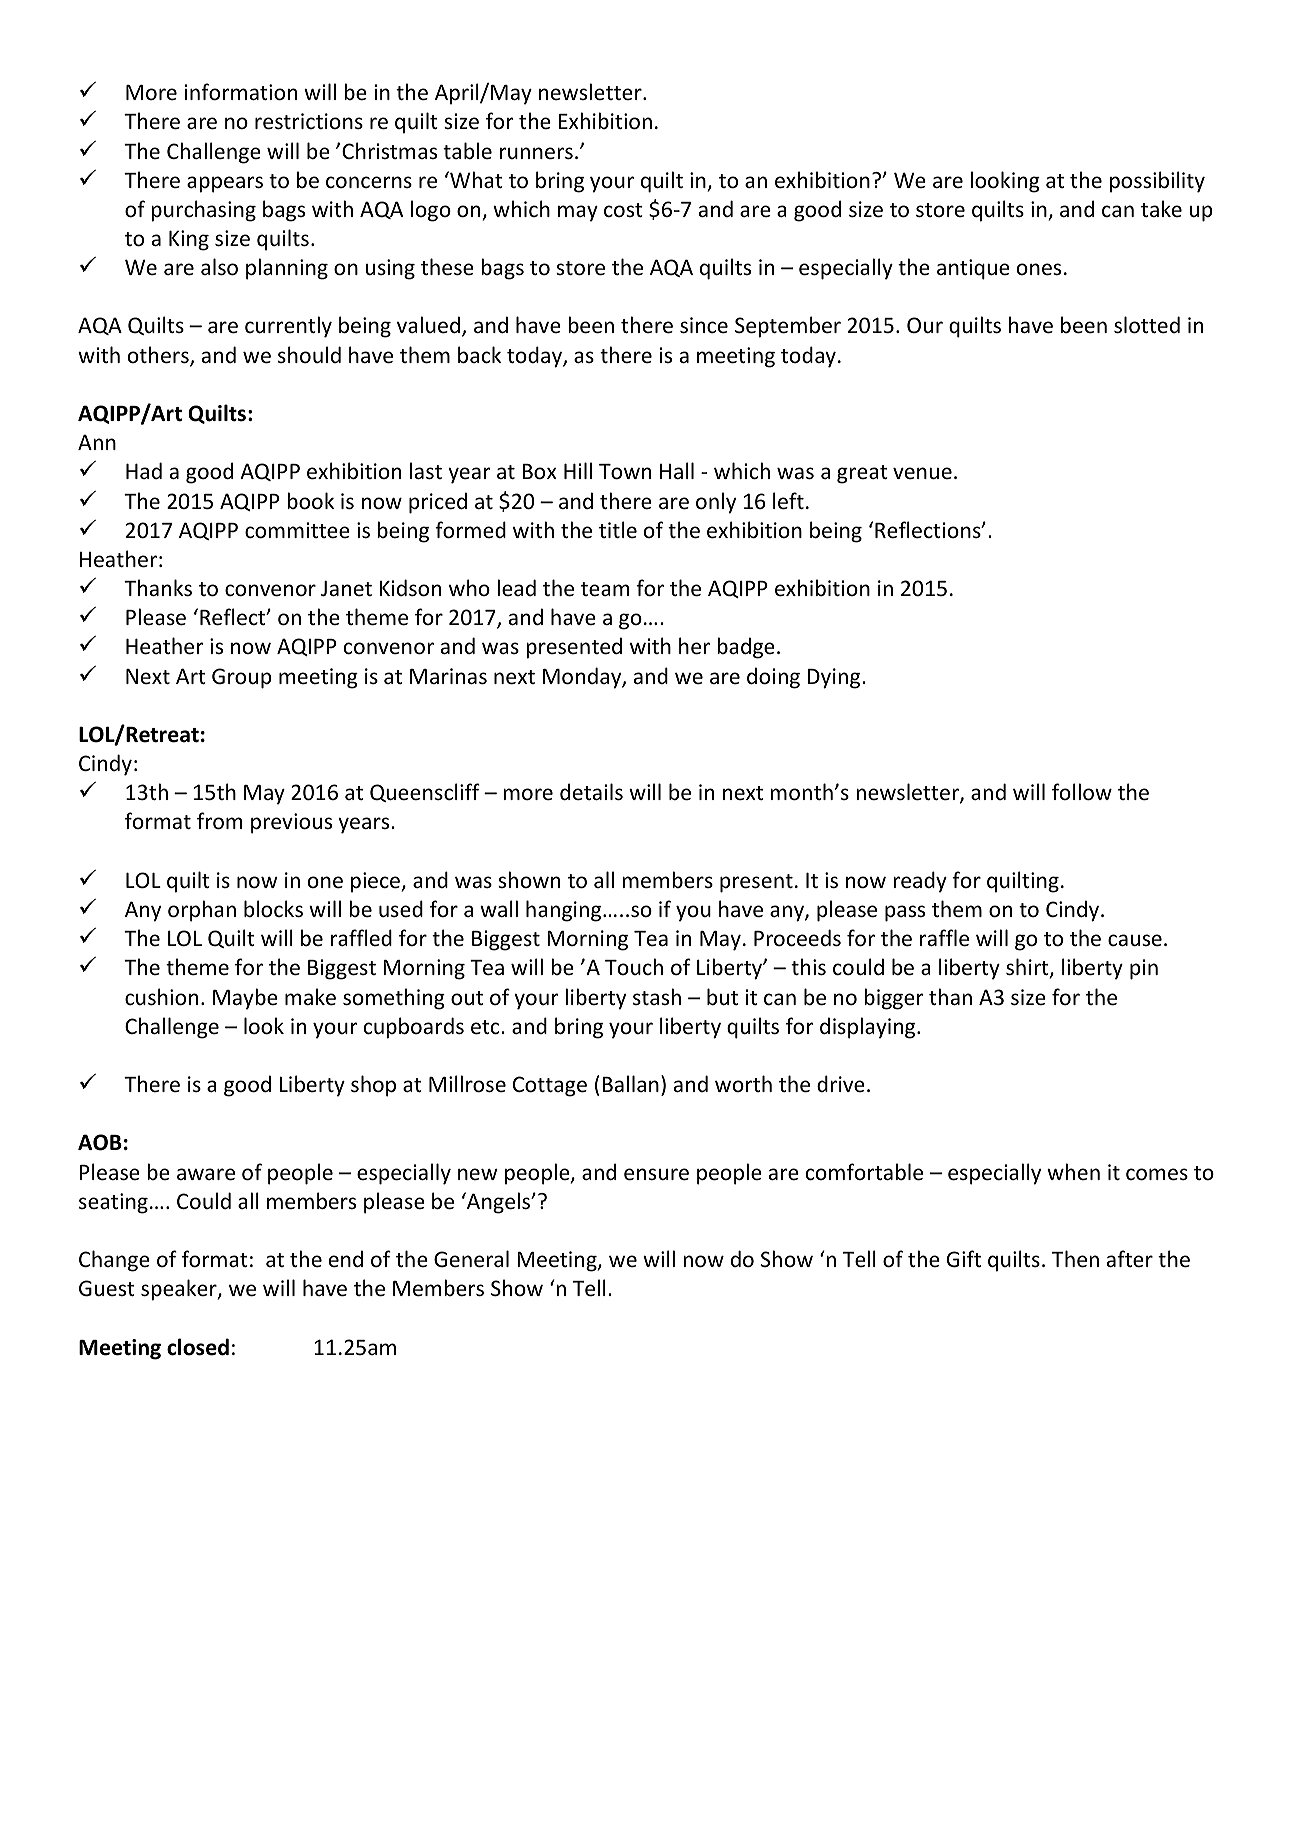  What do you see at coordinates (1157, 182) in the screenshot?
I see `possibility` at bounding box center [1157, 182].
